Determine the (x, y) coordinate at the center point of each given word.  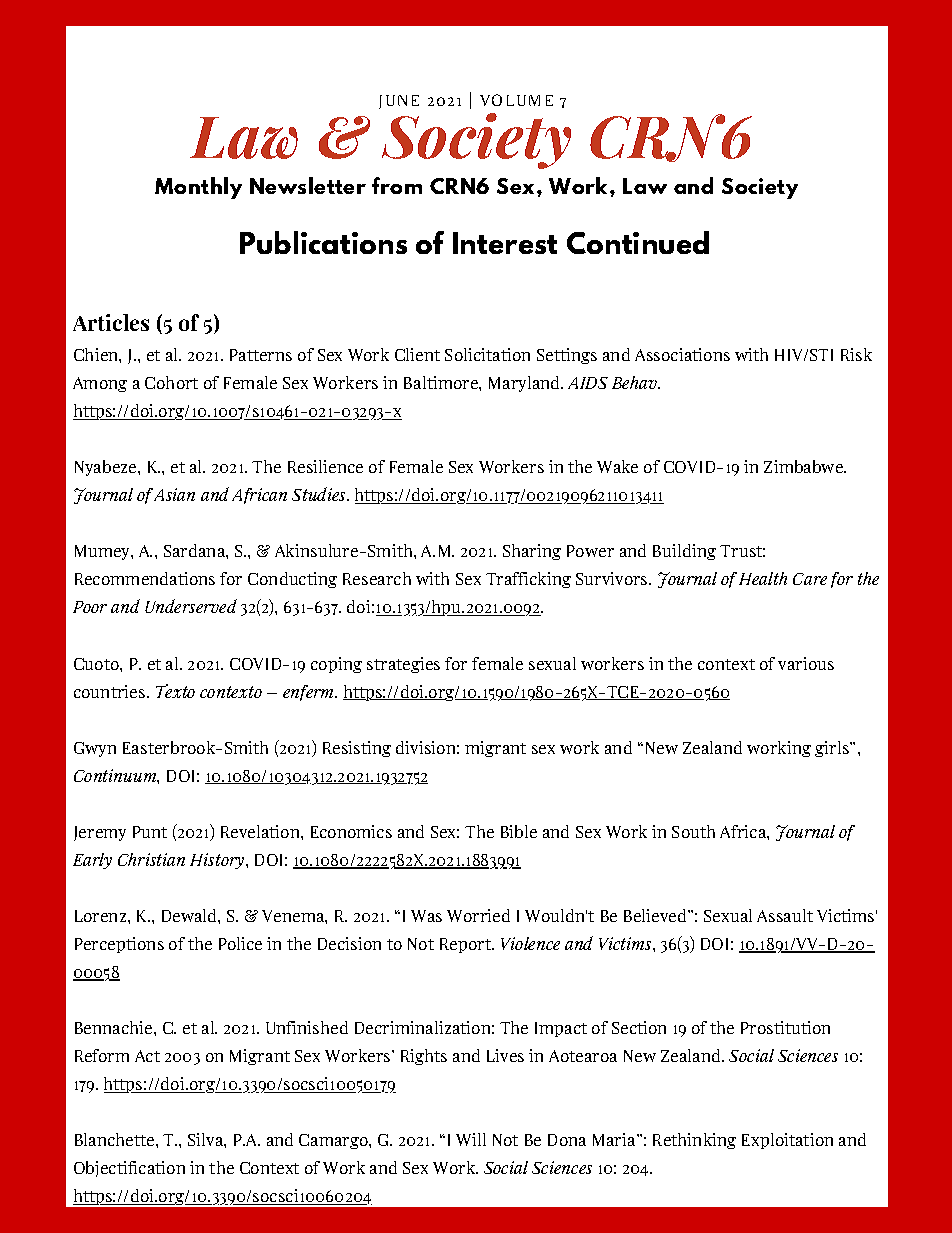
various (806, 663)
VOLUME (516, 100)
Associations (682, 354)
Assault (785, 915)
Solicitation (487, 354)
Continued (638, 242)
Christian (151, 859)
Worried (478, 915)
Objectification (129, 1169)
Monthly (198, 188)
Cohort (171, 382)
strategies (403, 665)
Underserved (191, 606)
